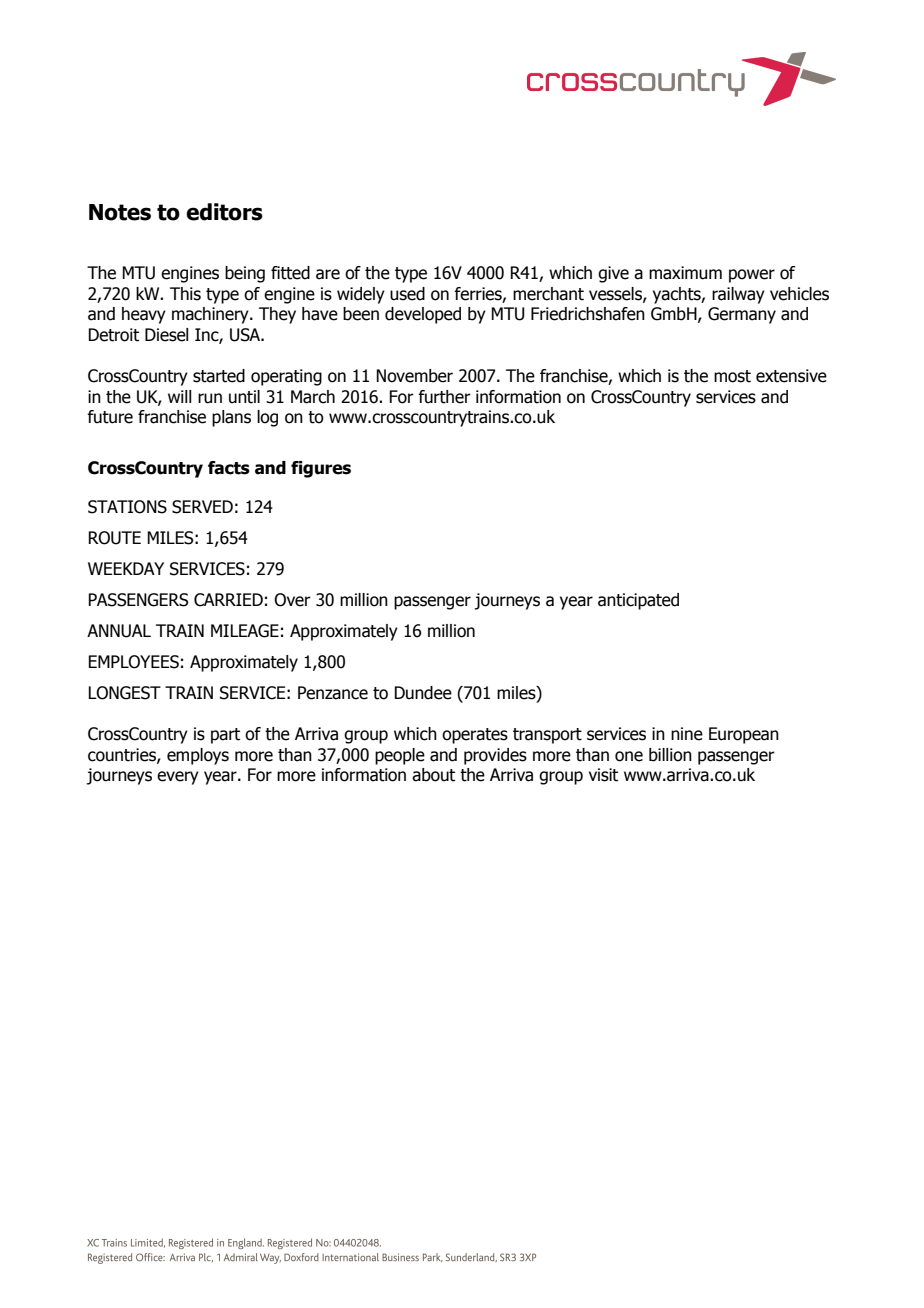  I want to click on further, so click(444, 397).
